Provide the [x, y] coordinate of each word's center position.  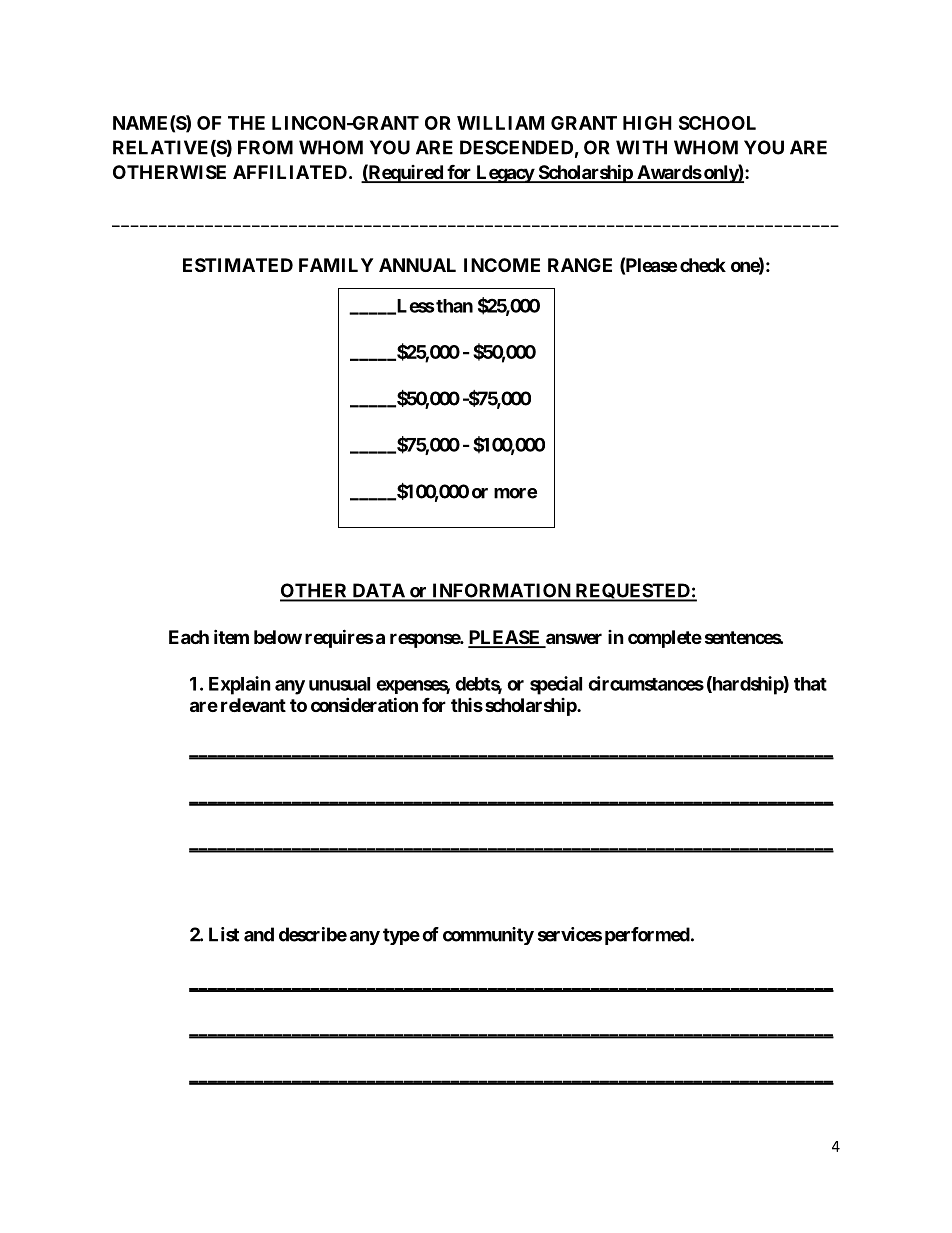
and [259, 934]
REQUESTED [632, 592]
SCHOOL [717, 123]
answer [573, 640]
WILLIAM [500, 123]
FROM [265, 147]
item [231, 636]
